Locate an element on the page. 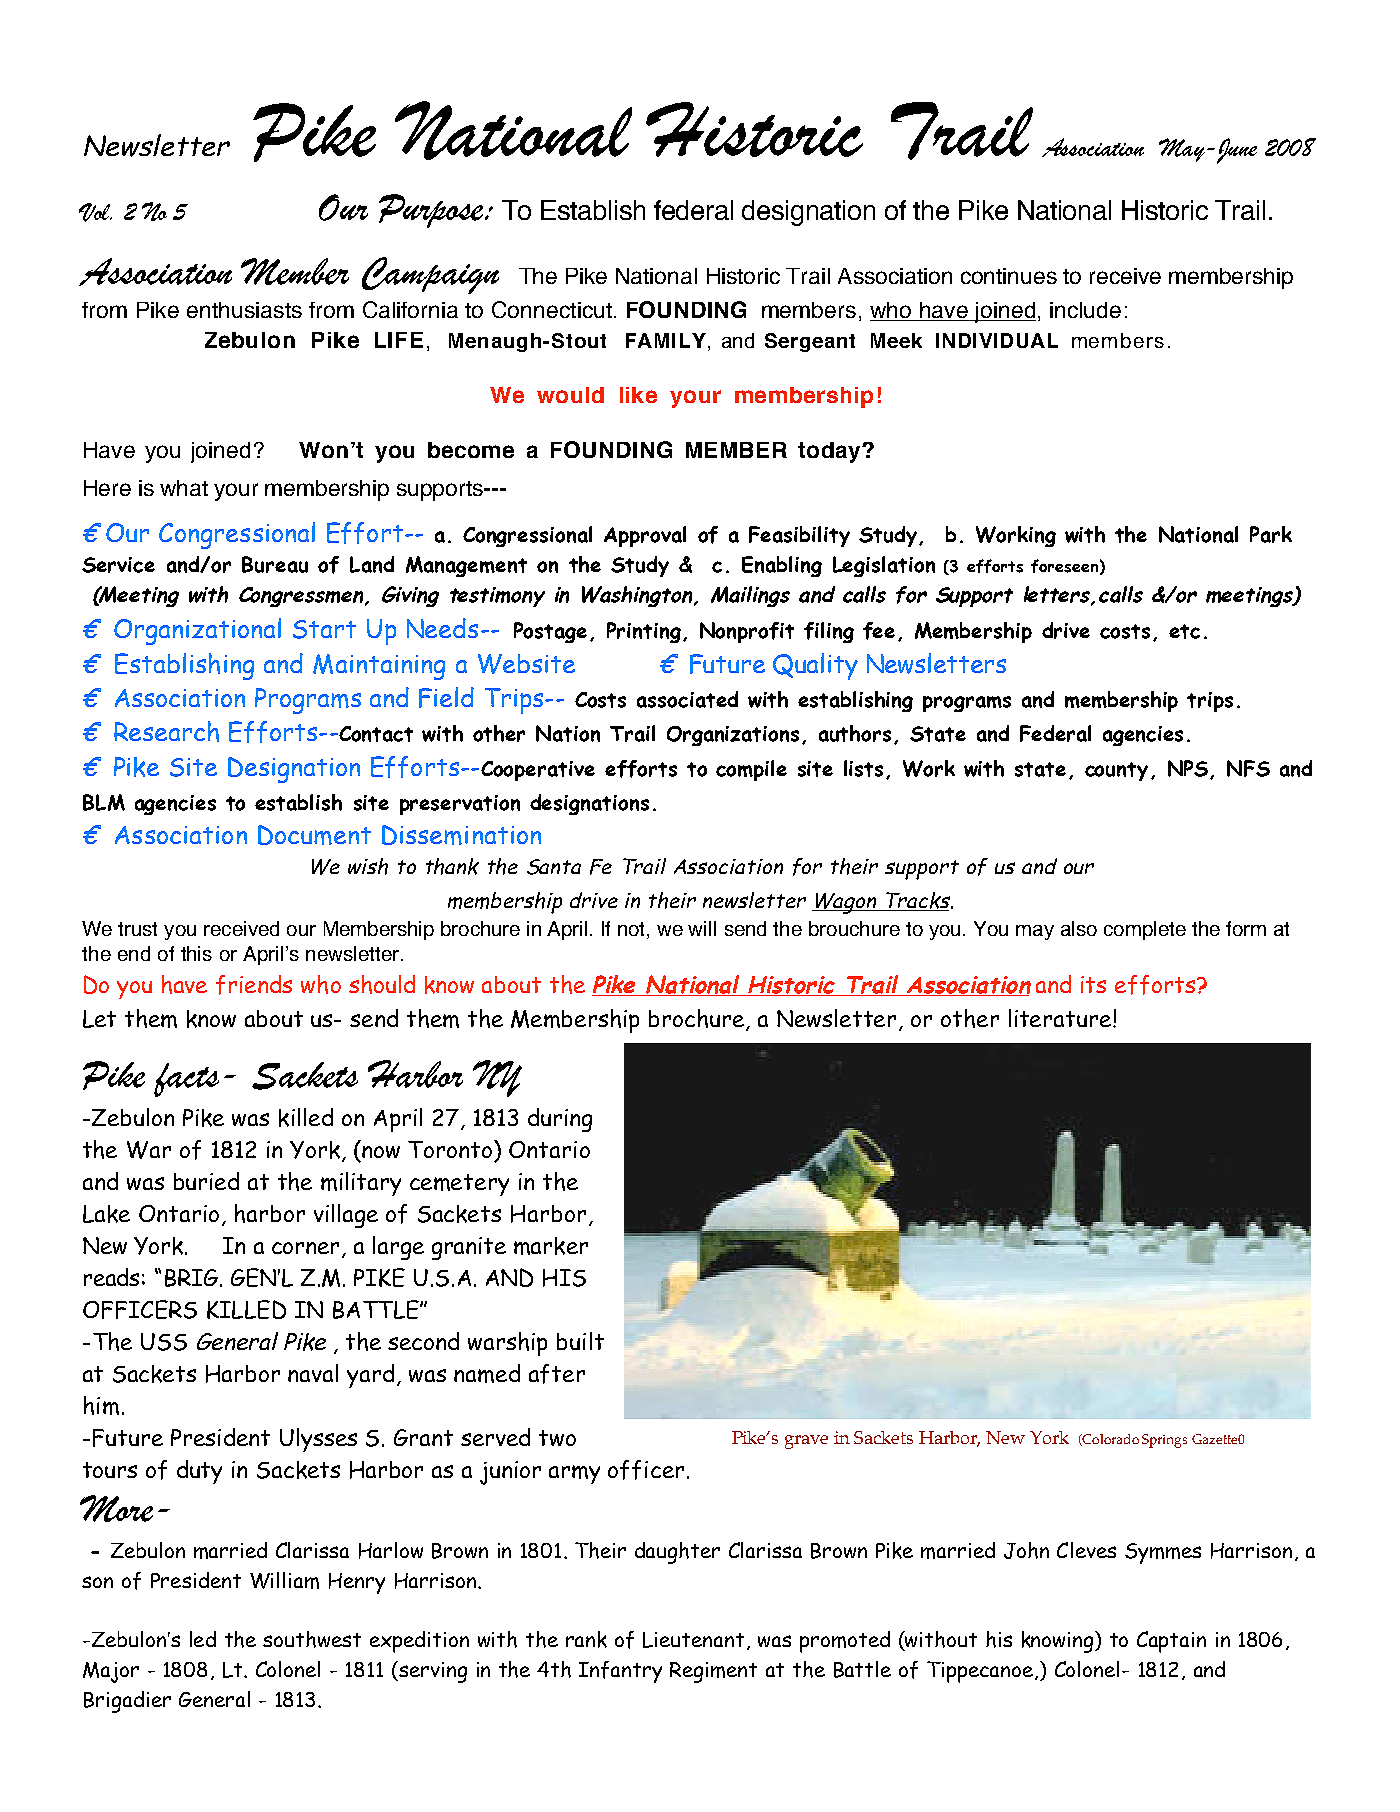 The height and width of the image is (1812, 1400). corner is located at coordinates (307, 1249).
